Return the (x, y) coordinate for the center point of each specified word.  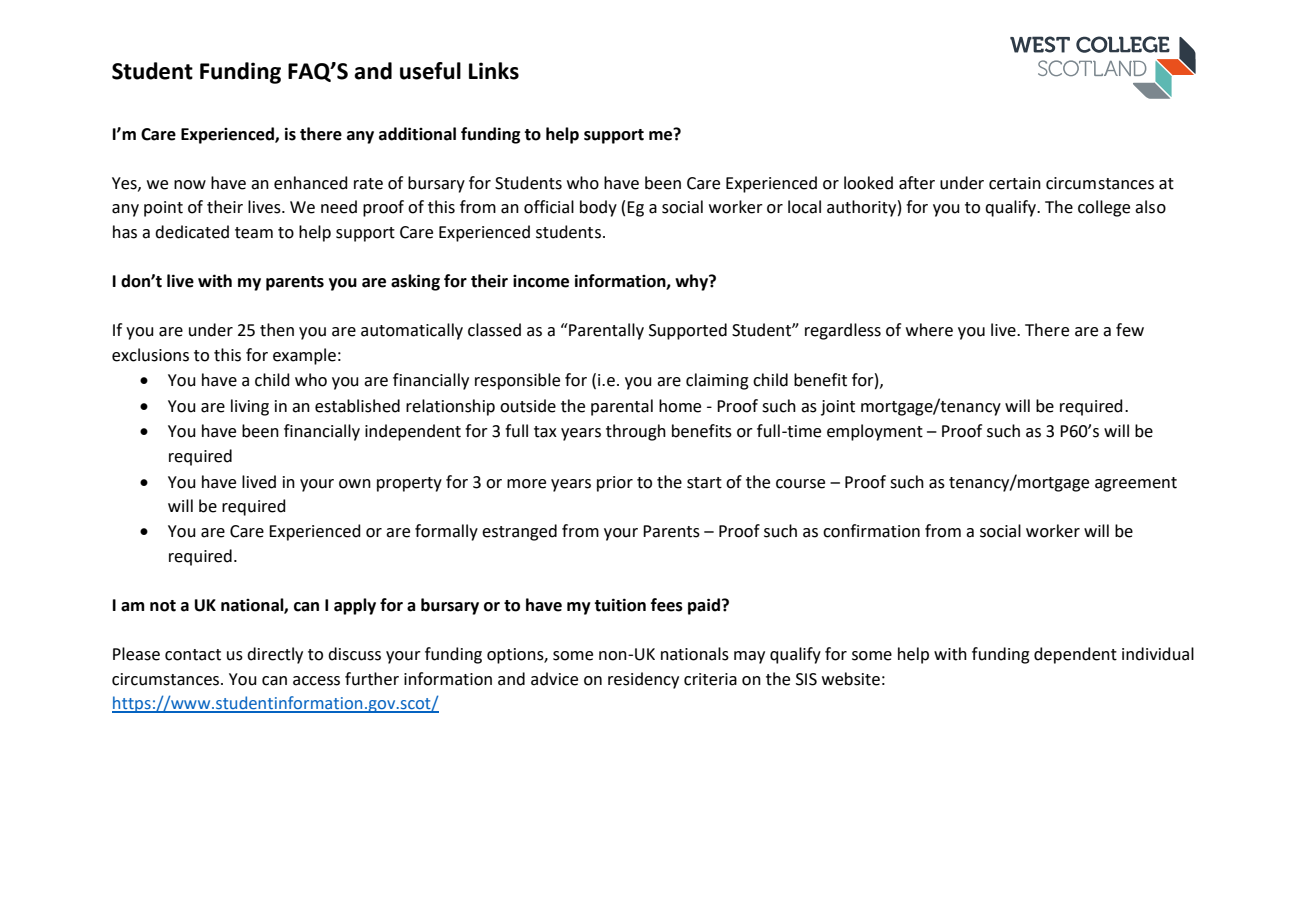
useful (430, 71)
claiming (717, 381)
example (304, 356)
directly (275, 655)
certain (1015, 183)
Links (494, 71)
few (1130, 330)
